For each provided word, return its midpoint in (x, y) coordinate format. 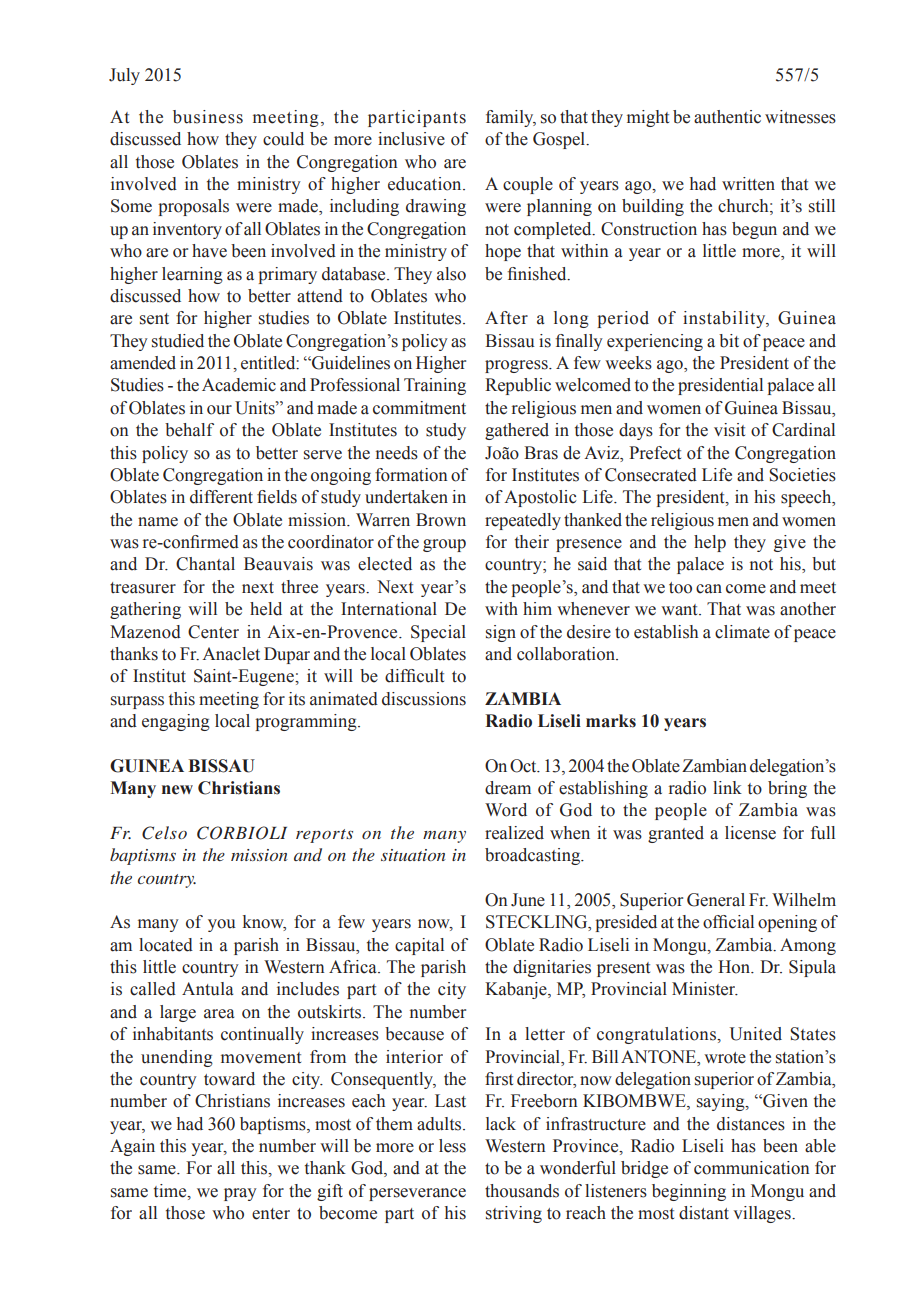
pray (240, 1194)
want (680, 610)
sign (501, 633)
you (222, 925)
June (528, 900)
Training (435, 386)
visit (729, 430)
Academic (239, 385)
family (511, 118)
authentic (727, 117)
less (452, 1146)
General (716, 900)
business (208, 117)
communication (751, 1168)
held (266, 609)
